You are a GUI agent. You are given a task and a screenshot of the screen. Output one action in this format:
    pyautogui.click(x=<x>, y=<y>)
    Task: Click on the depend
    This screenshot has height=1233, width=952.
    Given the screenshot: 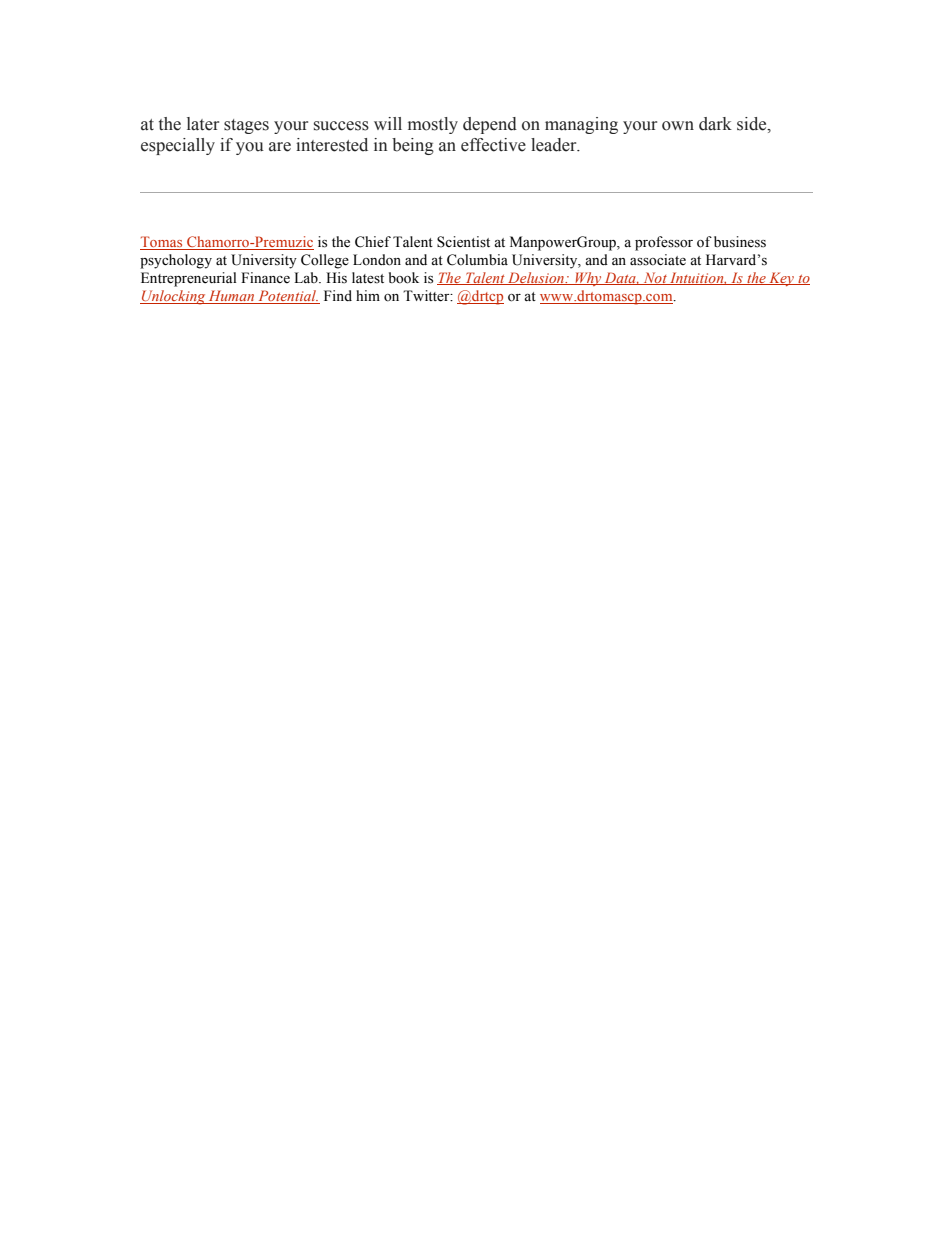 What is the action you would take?
    pyautogui.click(x=490, y=125)
